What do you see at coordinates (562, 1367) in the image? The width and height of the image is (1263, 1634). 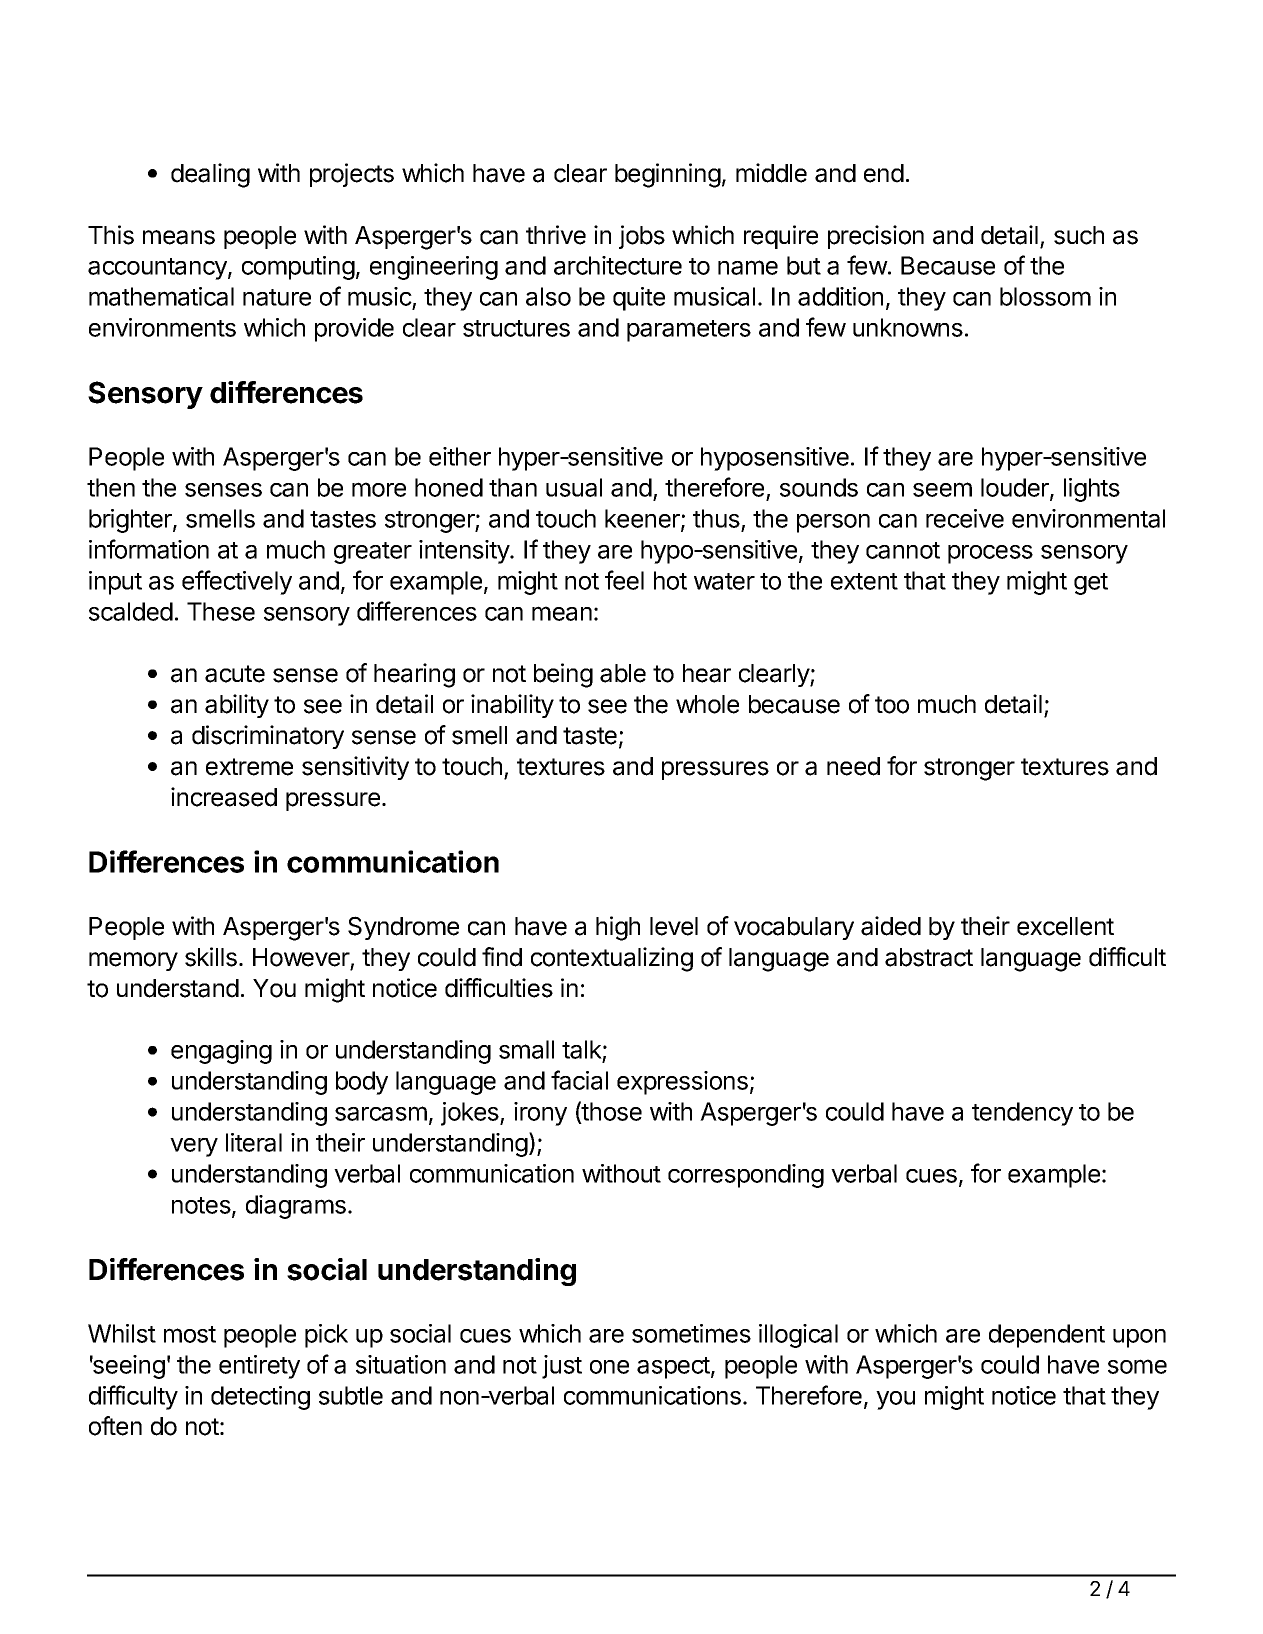 I see `just` at bounding box center [562, 1367].
